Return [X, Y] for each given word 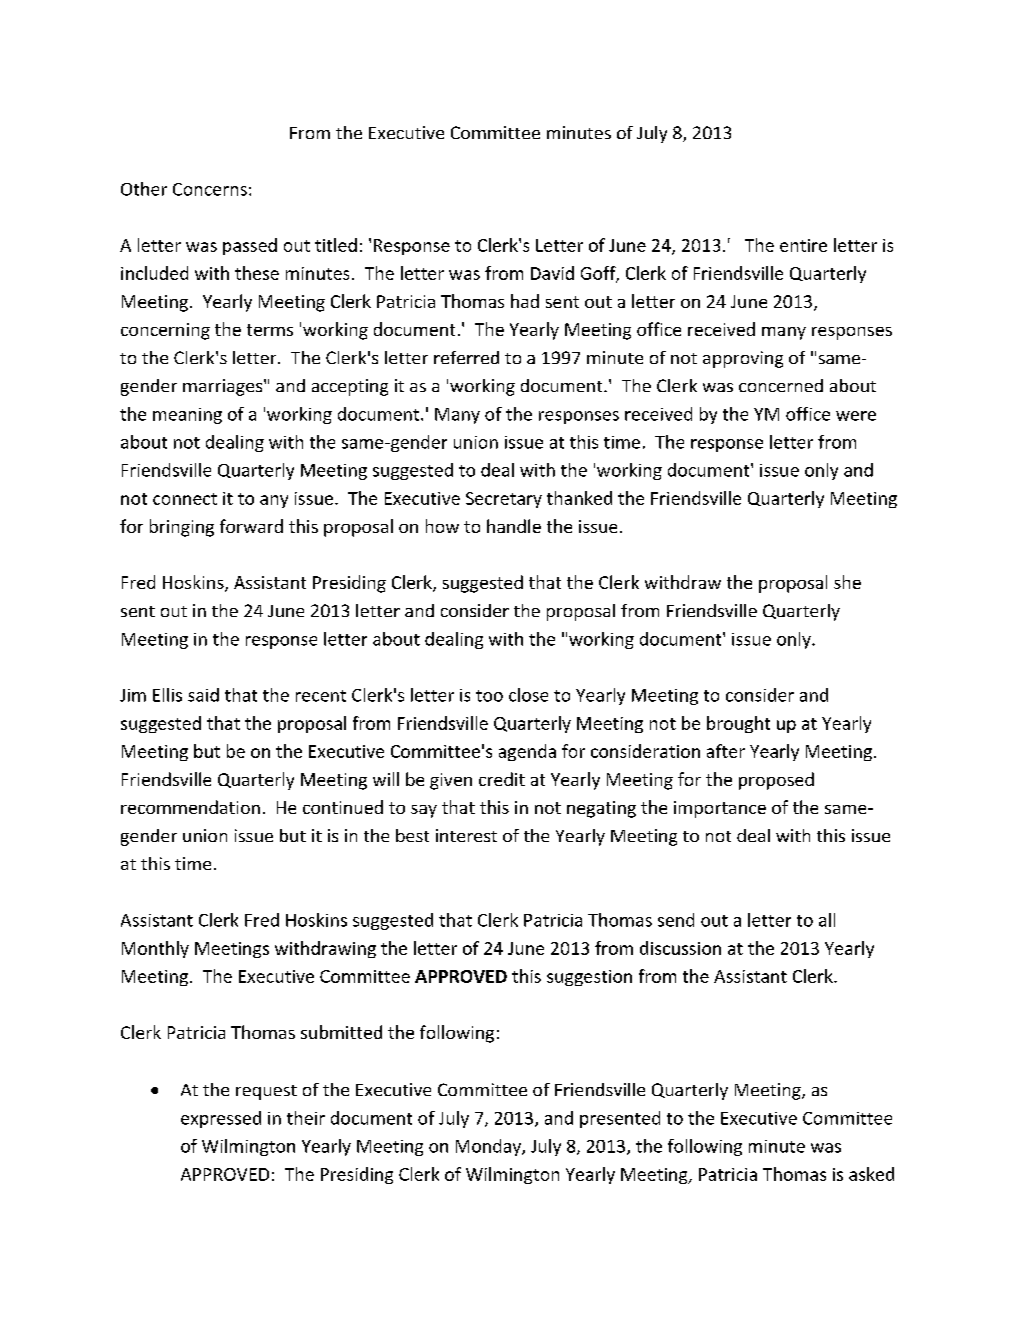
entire [803, 245]
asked [871, 1174]
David [552, 273]
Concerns [210, 189]
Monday [489, 1147]
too [489, 696]
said [203, 695]
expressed [221, 1119]
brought [738, 724]
